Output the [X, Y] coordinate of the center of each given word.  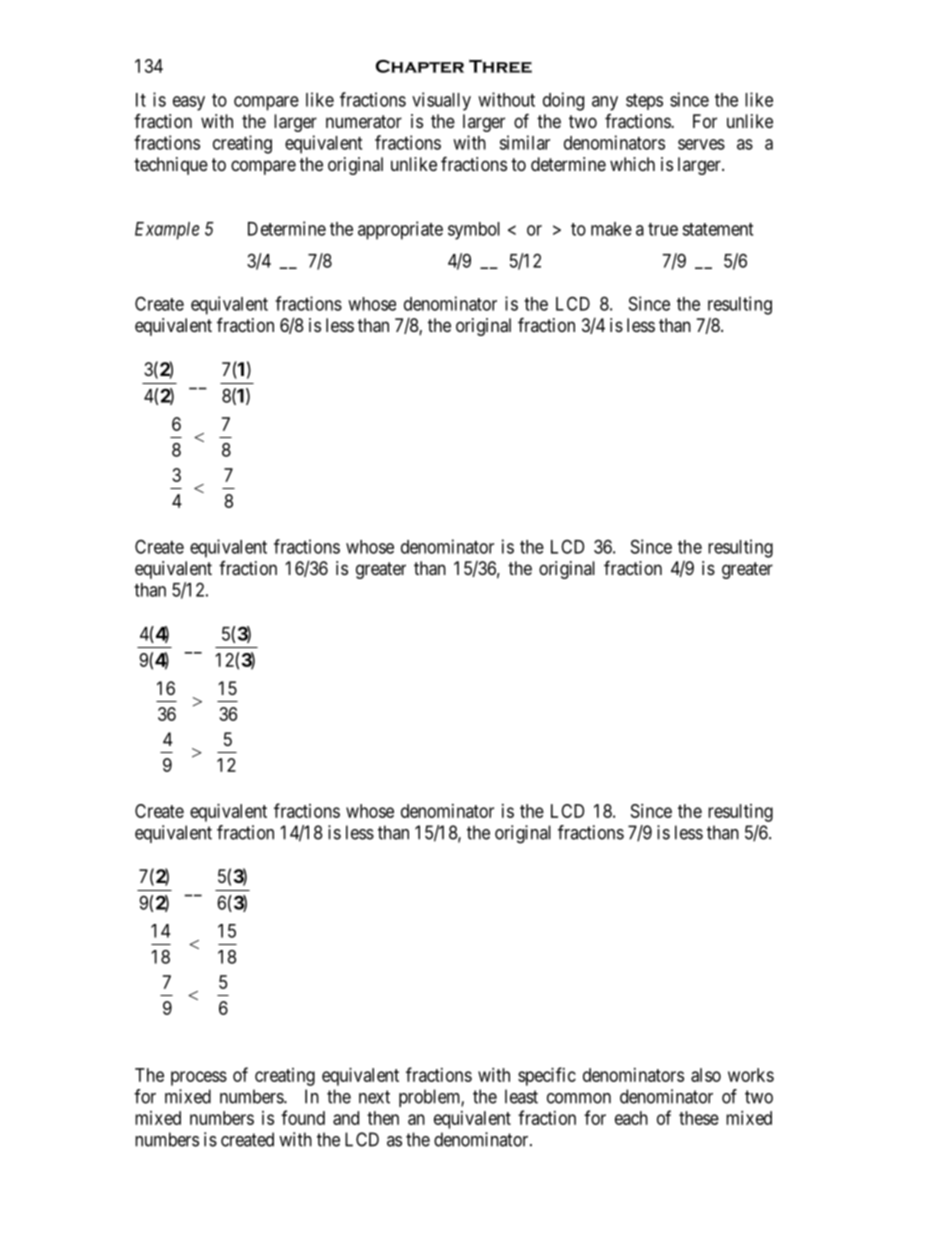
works [751, 1075]
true [663, 229]
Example [167, 231]
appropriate [400, 230]
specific [547, 1076]
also [706, 1075]
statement [717, 229]
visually [441, 101]
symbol [474, 231]
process [199, 1078]
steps [644, 102]
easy [189, 103]
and [346, 1118]
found [303, 1117]
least [521, 1096]
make [611, 229]
